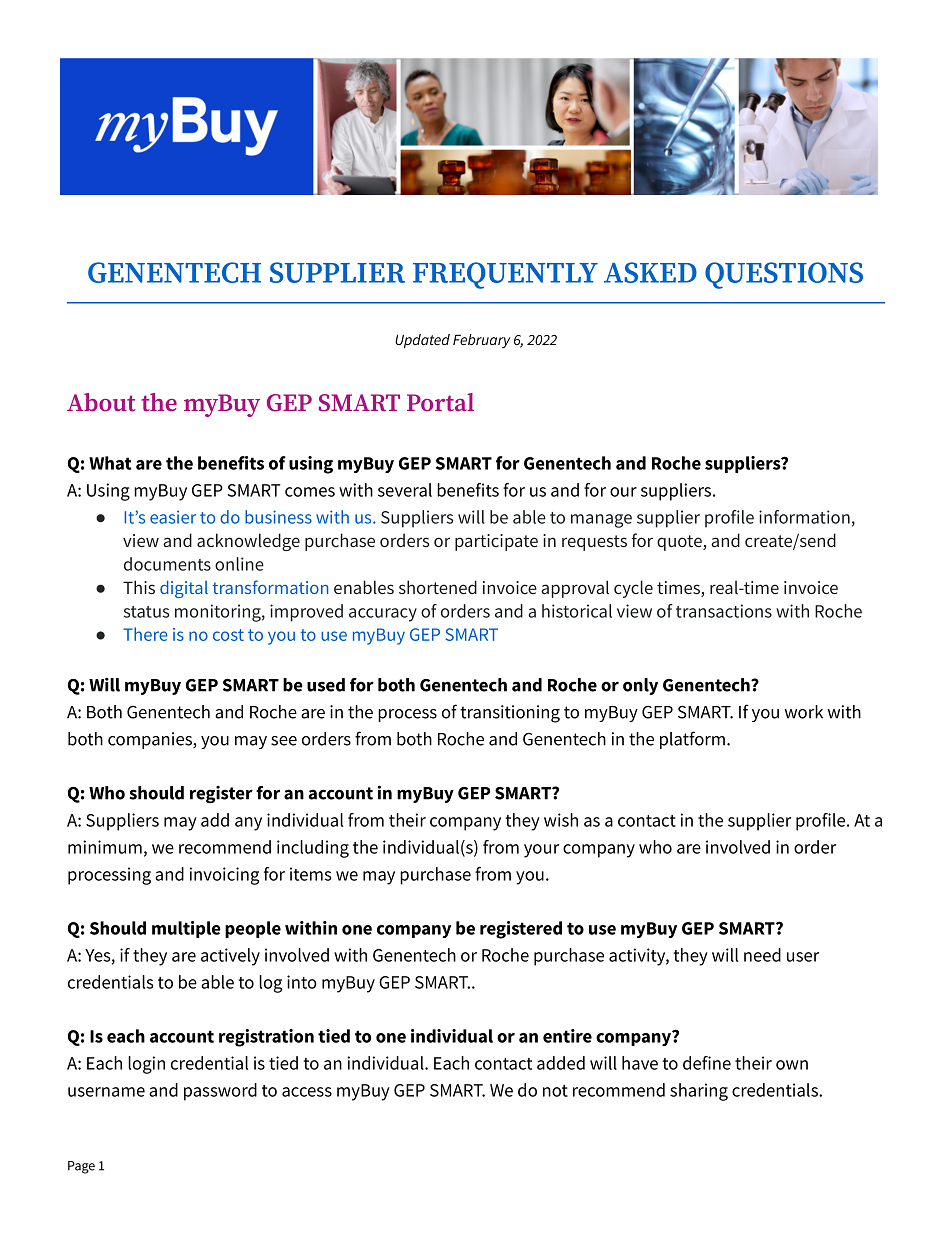 The width and height of the image is (952, 1233). Describe the element at coordinates (220, 1092) in the image. I see `password` at that location.
